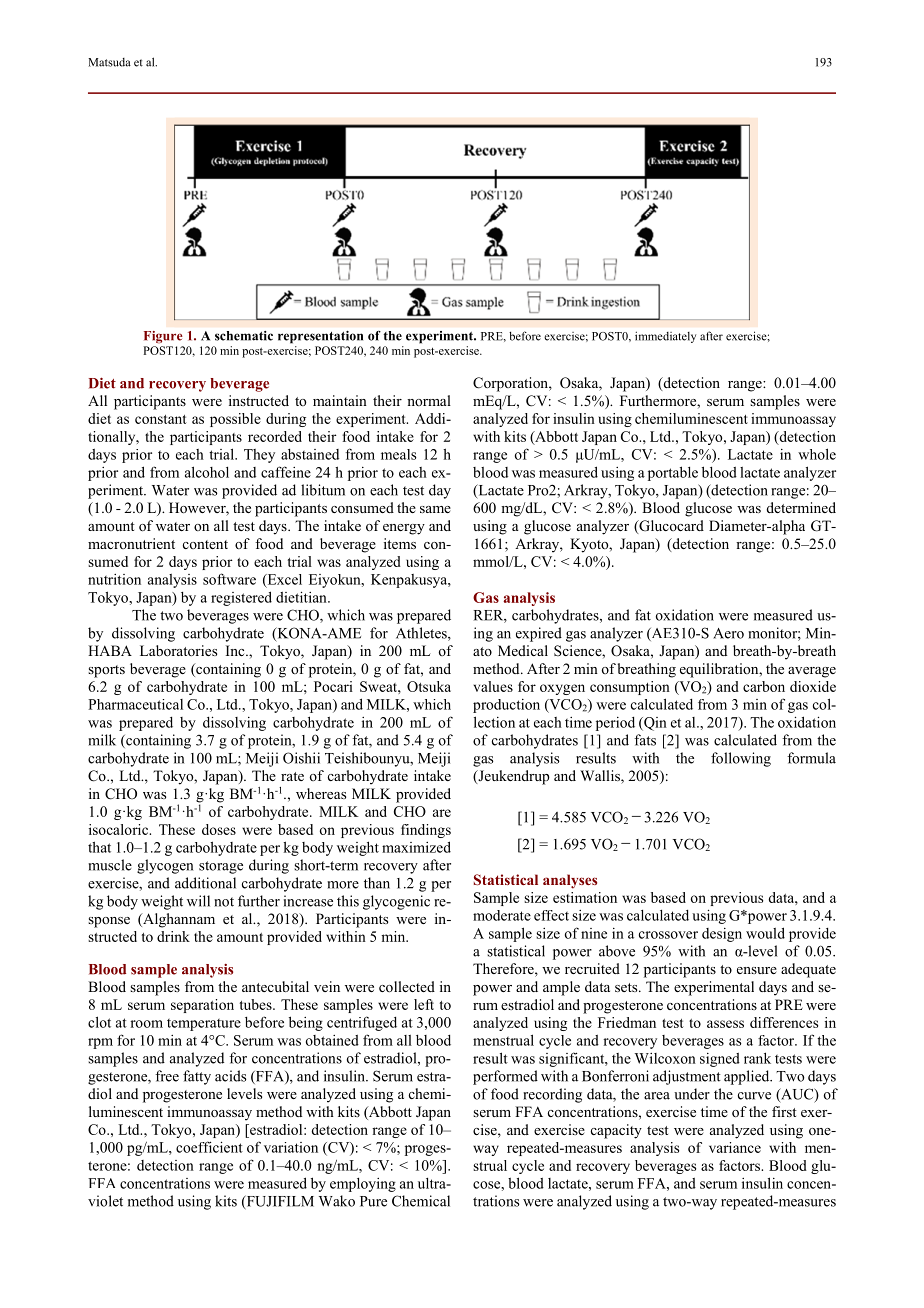 Image resolution: width=924 pixels, height=1308 pixels. Describe the element at coordinates (673, 473) in the document. I see `portable` at that location.
